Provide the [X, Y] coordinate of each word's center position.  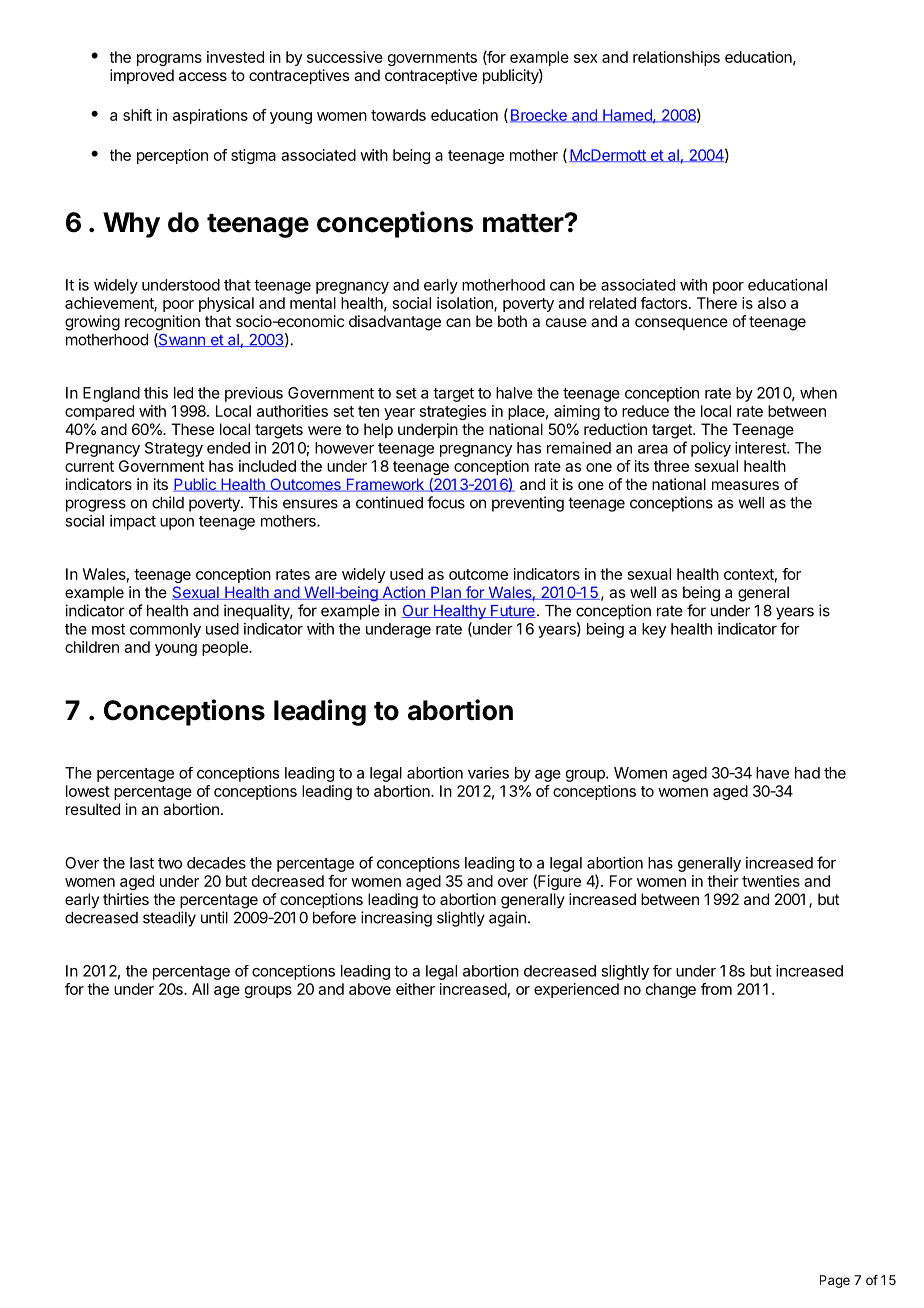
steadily [169, 919]
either [415, 989]
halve [514, 393]
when [818, 393]
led [183, 393]
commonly [165, 630]
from [716, 989]
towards [398, 115]
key [654, 630]
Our [416, 611]
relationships [676, 58]
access [203, 76]
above [370, 989]
